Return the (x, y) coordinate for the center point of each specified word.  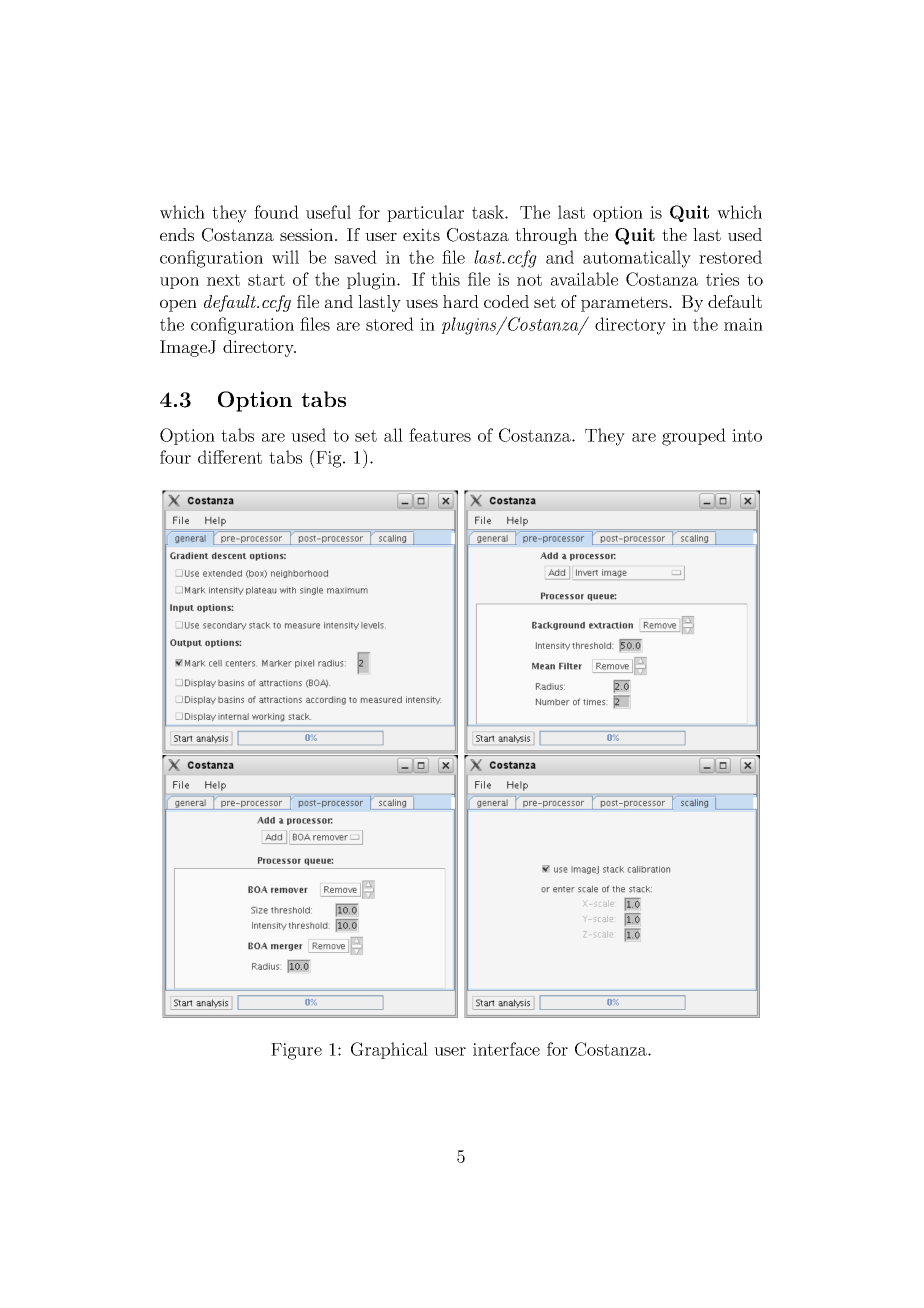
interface (506, 1049)
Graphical (389, 1050)
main (743, 324)
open (178, 305)
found (276, 212)
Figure (296, 1051)
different (230, 457)
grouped (694, 437)
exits (421, 234)
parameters (625, 304)
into (747, 435)
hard (461, 301)
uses (422, 303)
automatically (637, 259)
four (175, 457)
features (440, 435)
